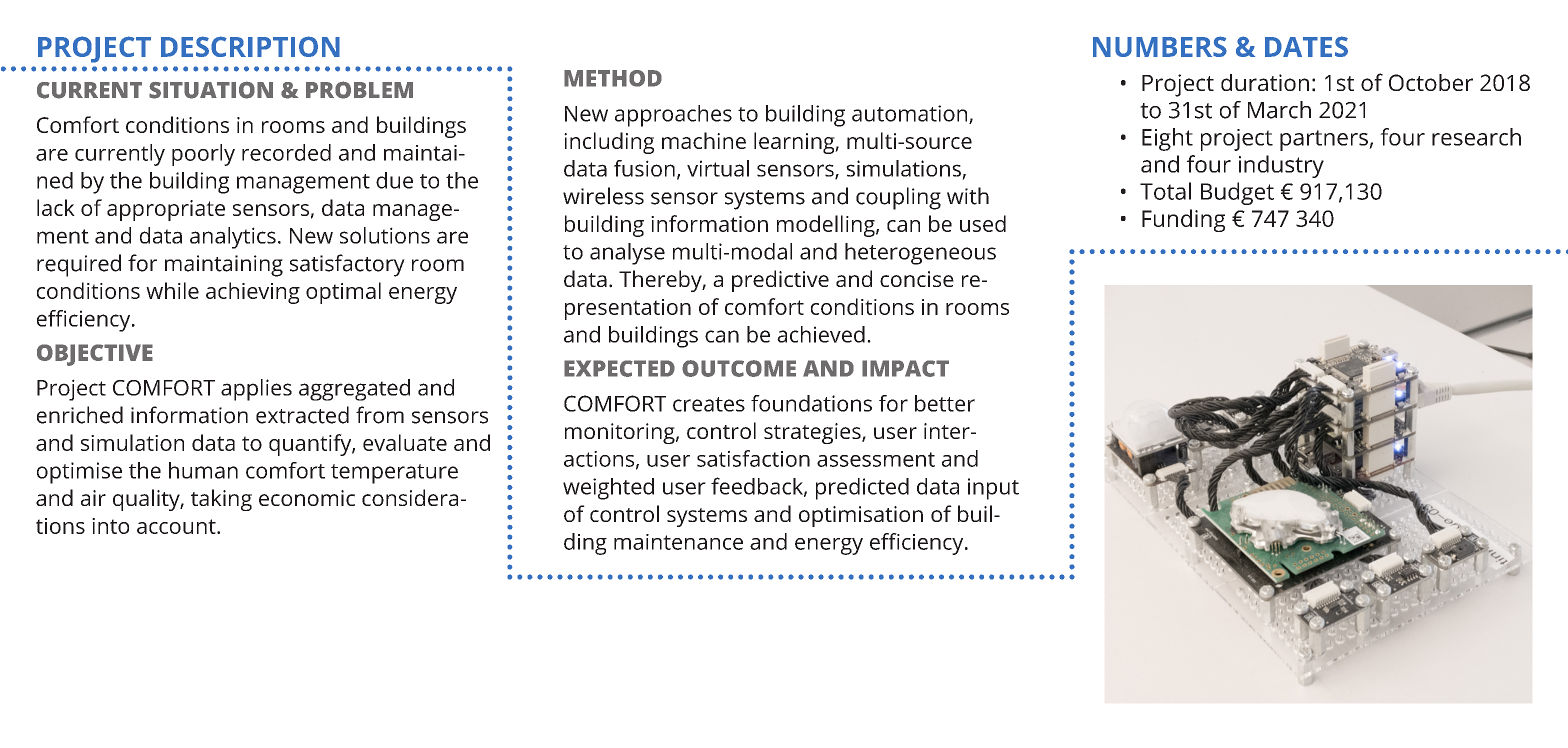 The image size is (1568, 748). What do you see at coordinates (250, 46) in the screenshot?
I see `DESCRIPTION` at bounding box center [250, 46].
